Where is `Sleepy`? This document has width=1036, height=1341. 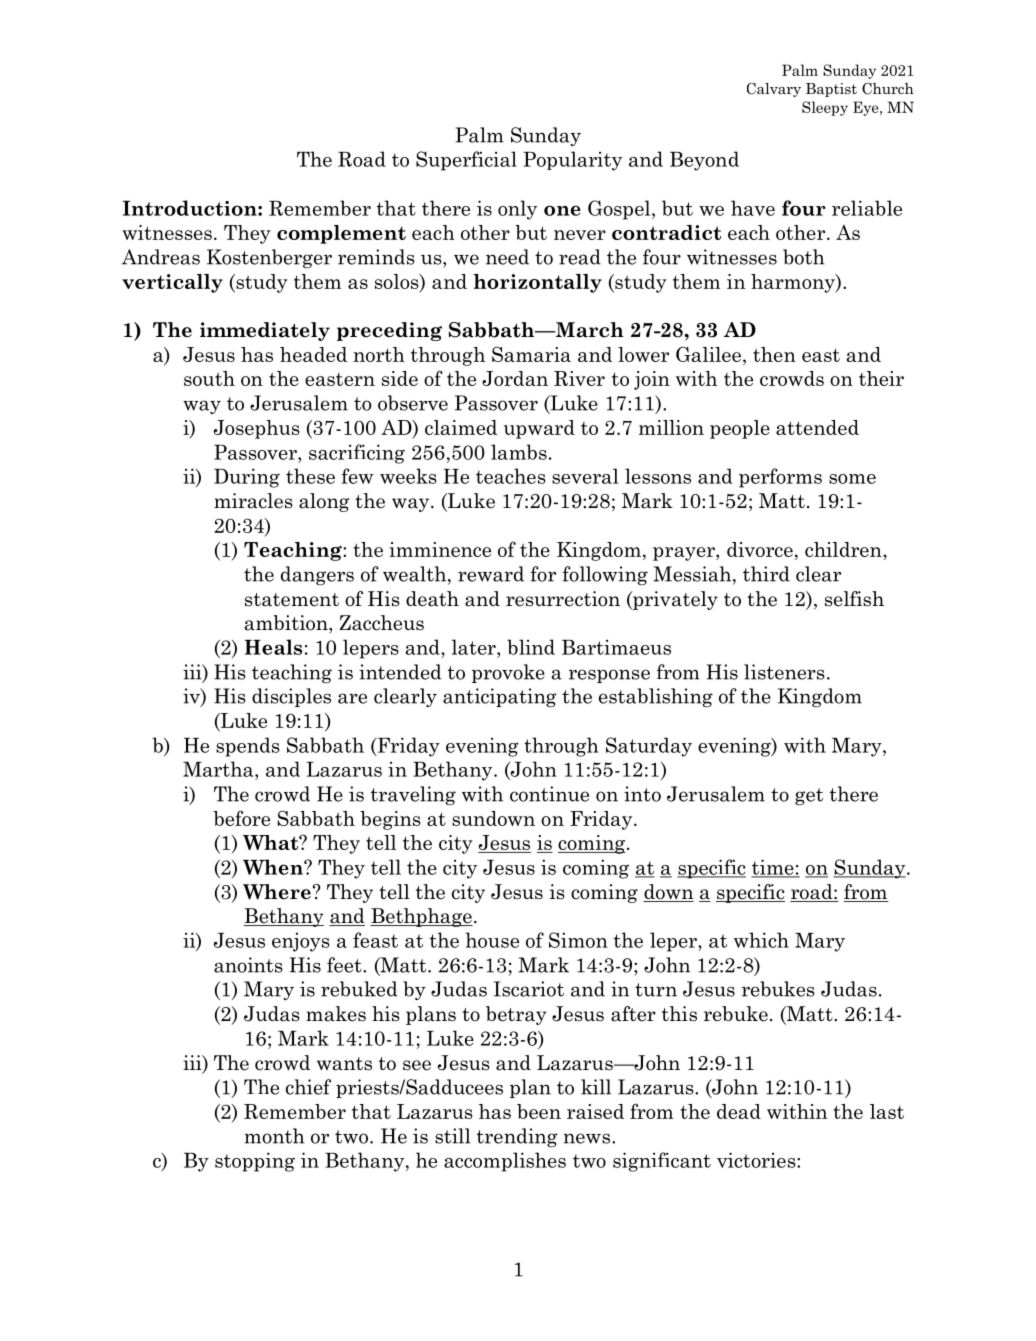 Sleepy is located at coordinates (825, 108).
